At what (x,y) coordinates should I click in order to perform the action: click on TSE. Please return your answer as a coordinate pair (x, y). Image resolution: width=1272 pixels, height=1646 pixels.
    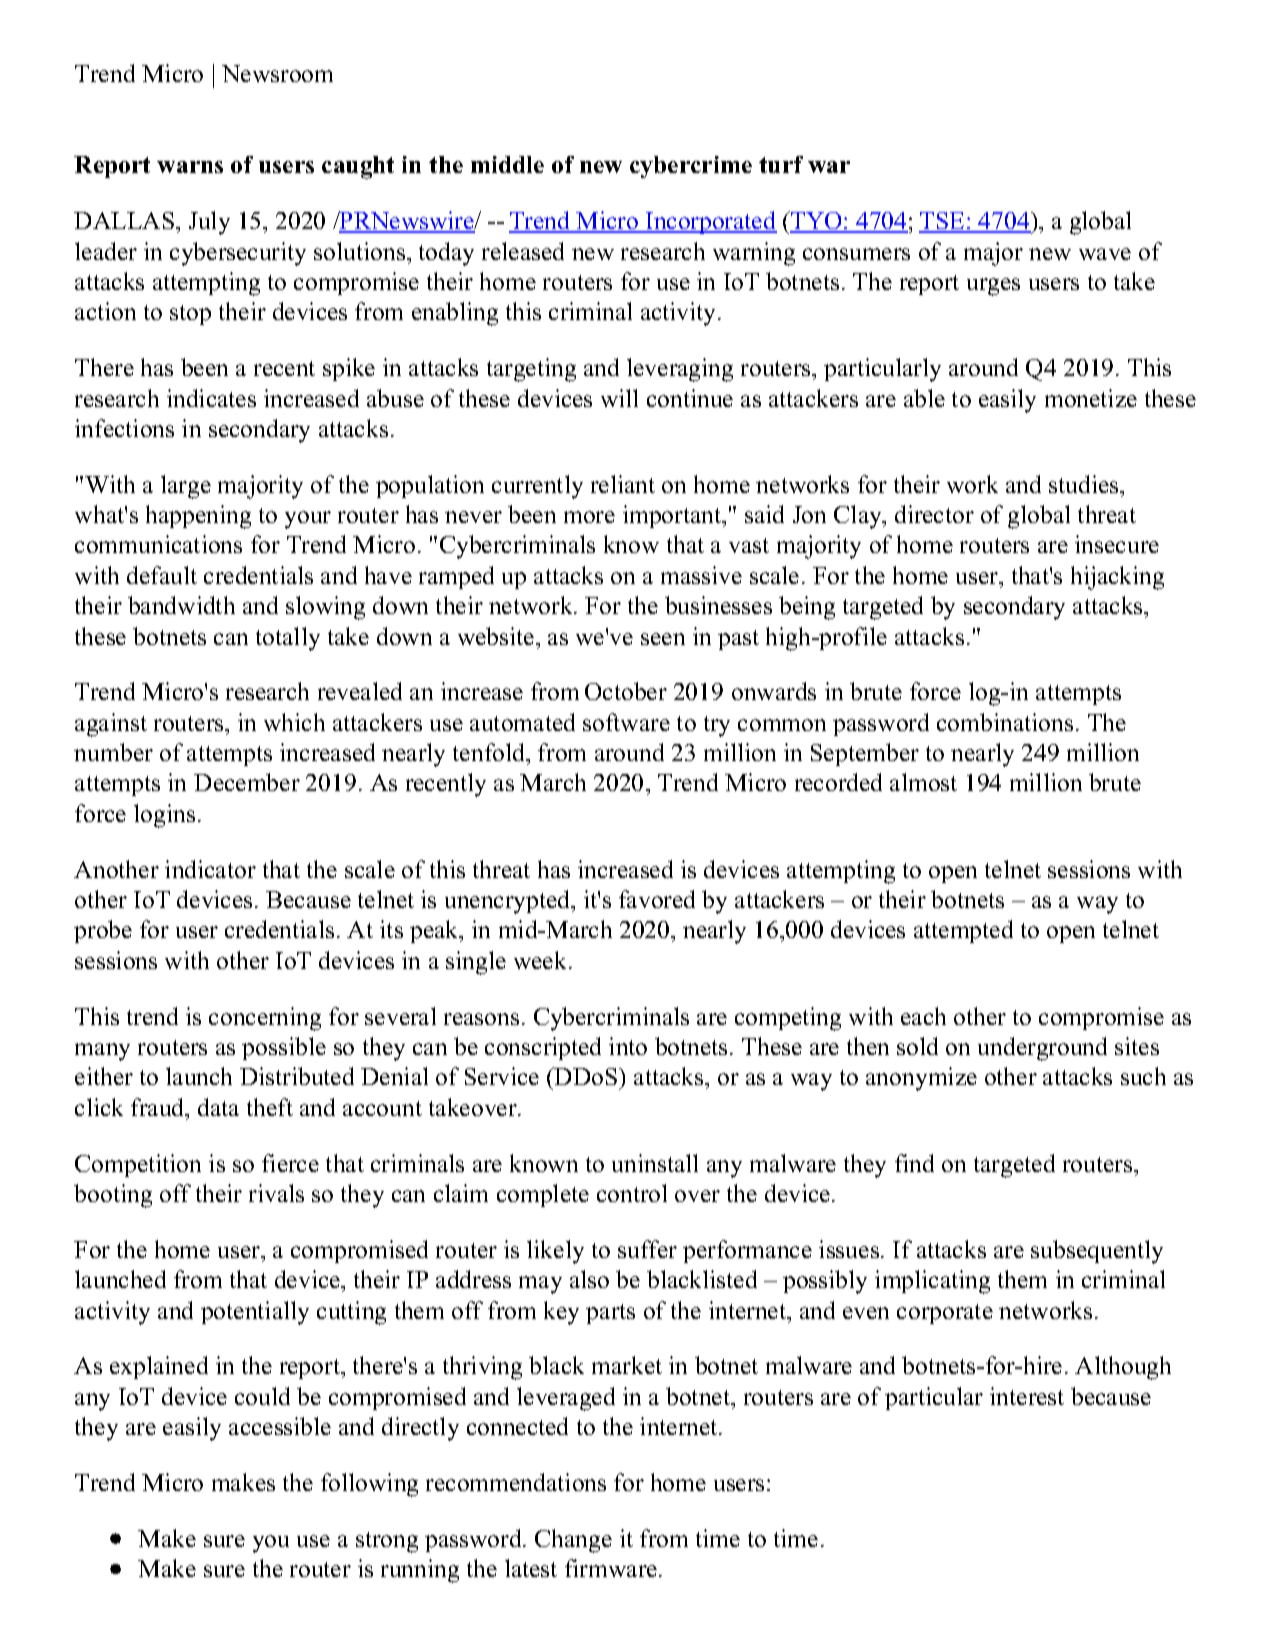
    Looking at the image, I should click on (943, 222).
